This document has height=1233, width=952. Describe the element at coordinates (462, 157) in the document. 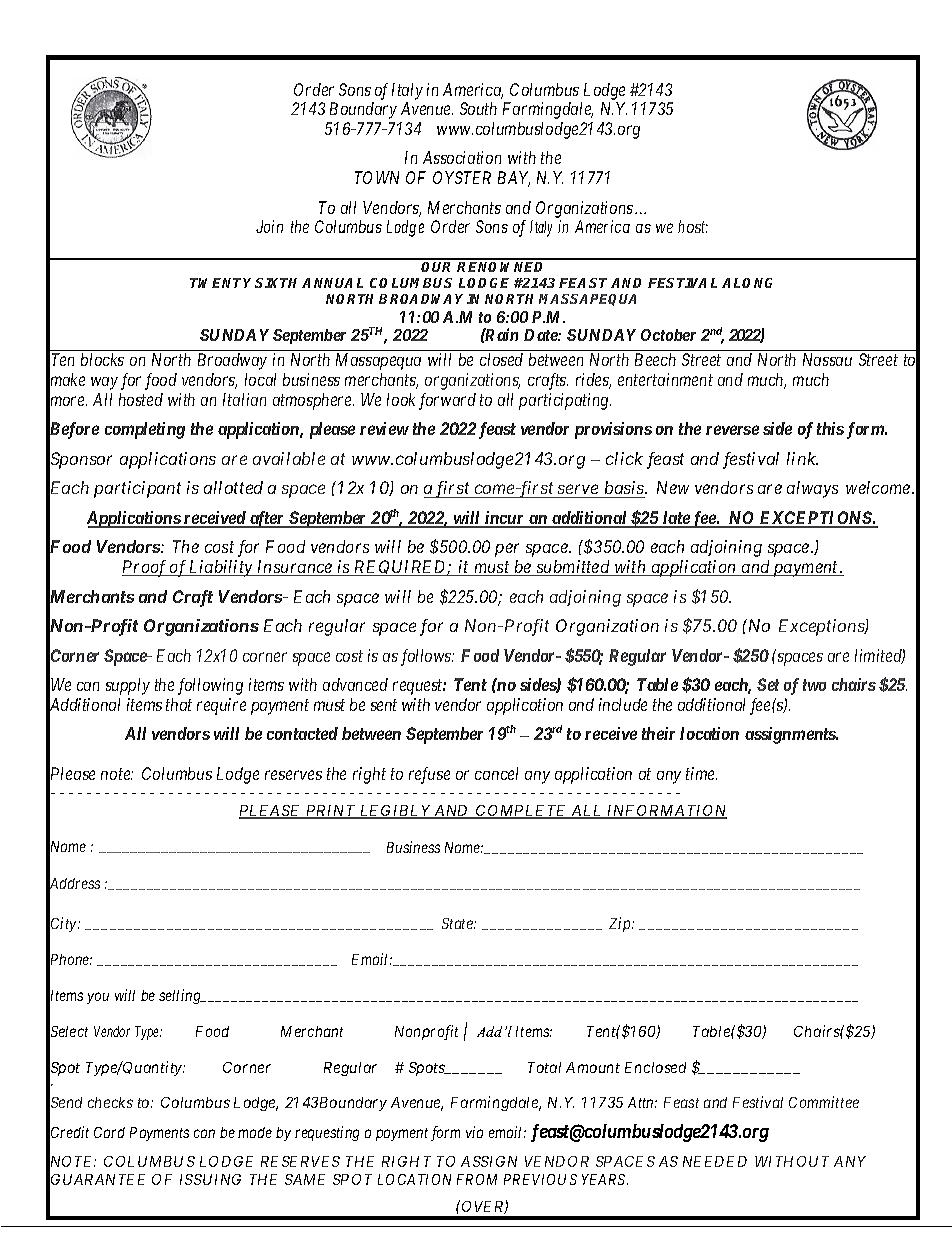

I see `Association` at that location.
